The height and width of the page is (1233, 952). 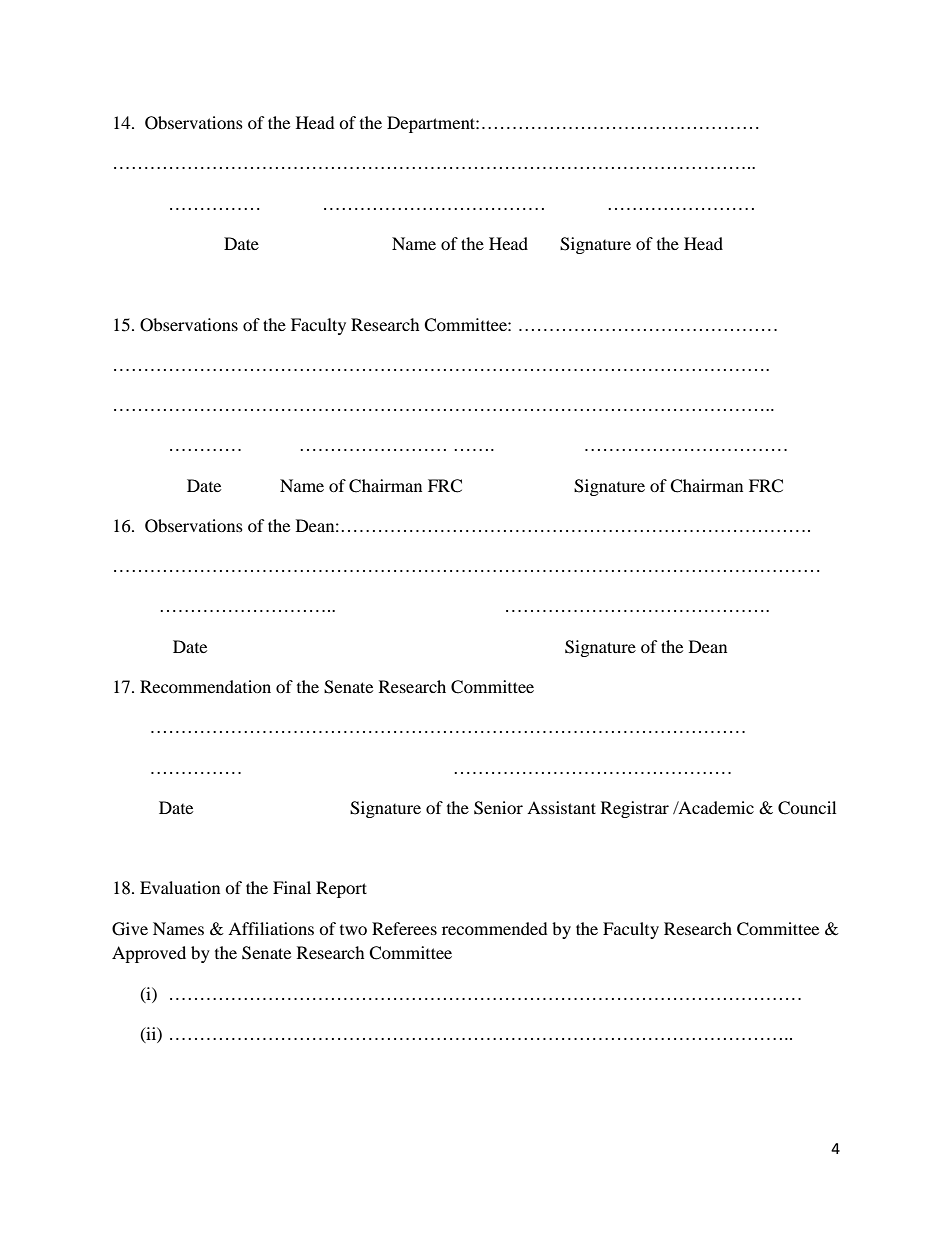 I want to click on Referees, so click(x=404, y=928).
